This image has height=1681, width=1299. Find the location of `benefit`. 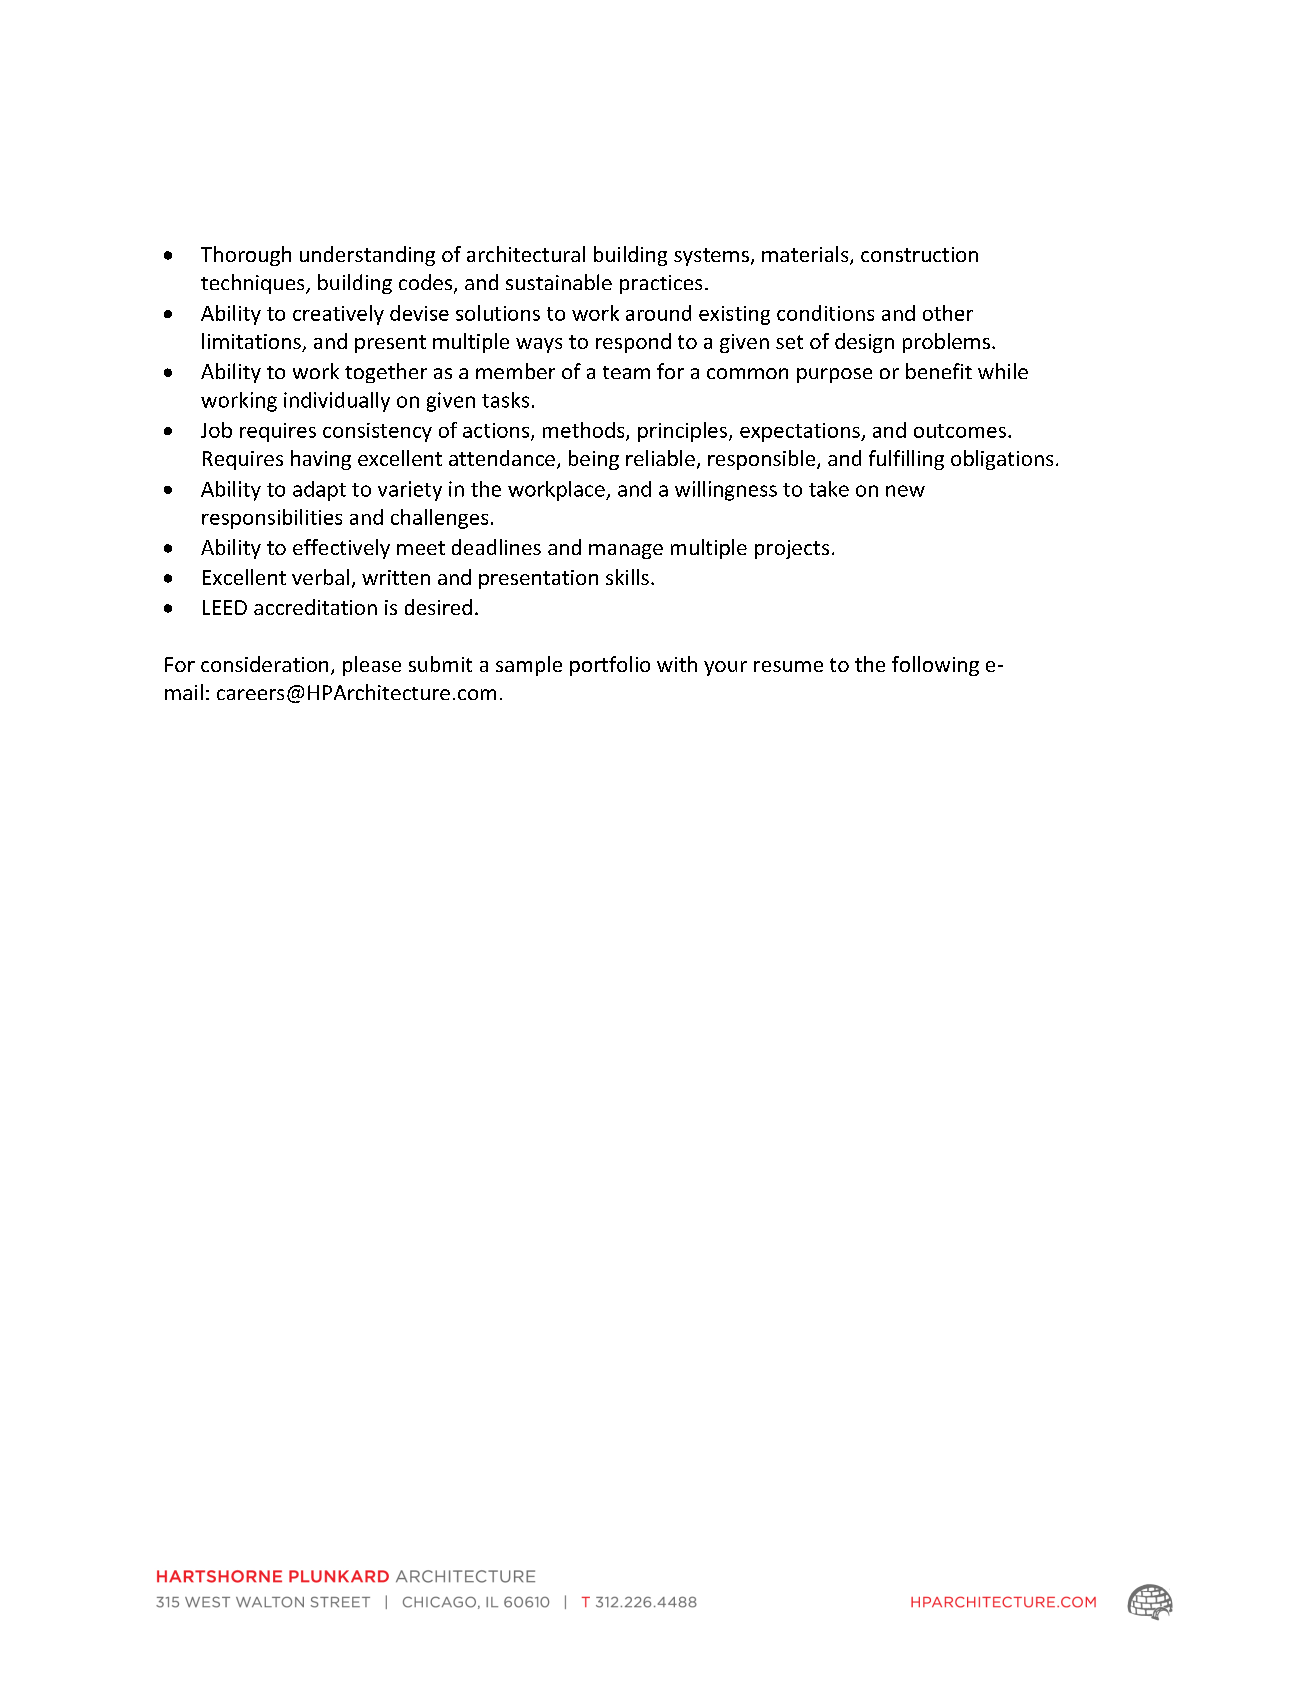

benefit is located at coordinates (939, 371).
